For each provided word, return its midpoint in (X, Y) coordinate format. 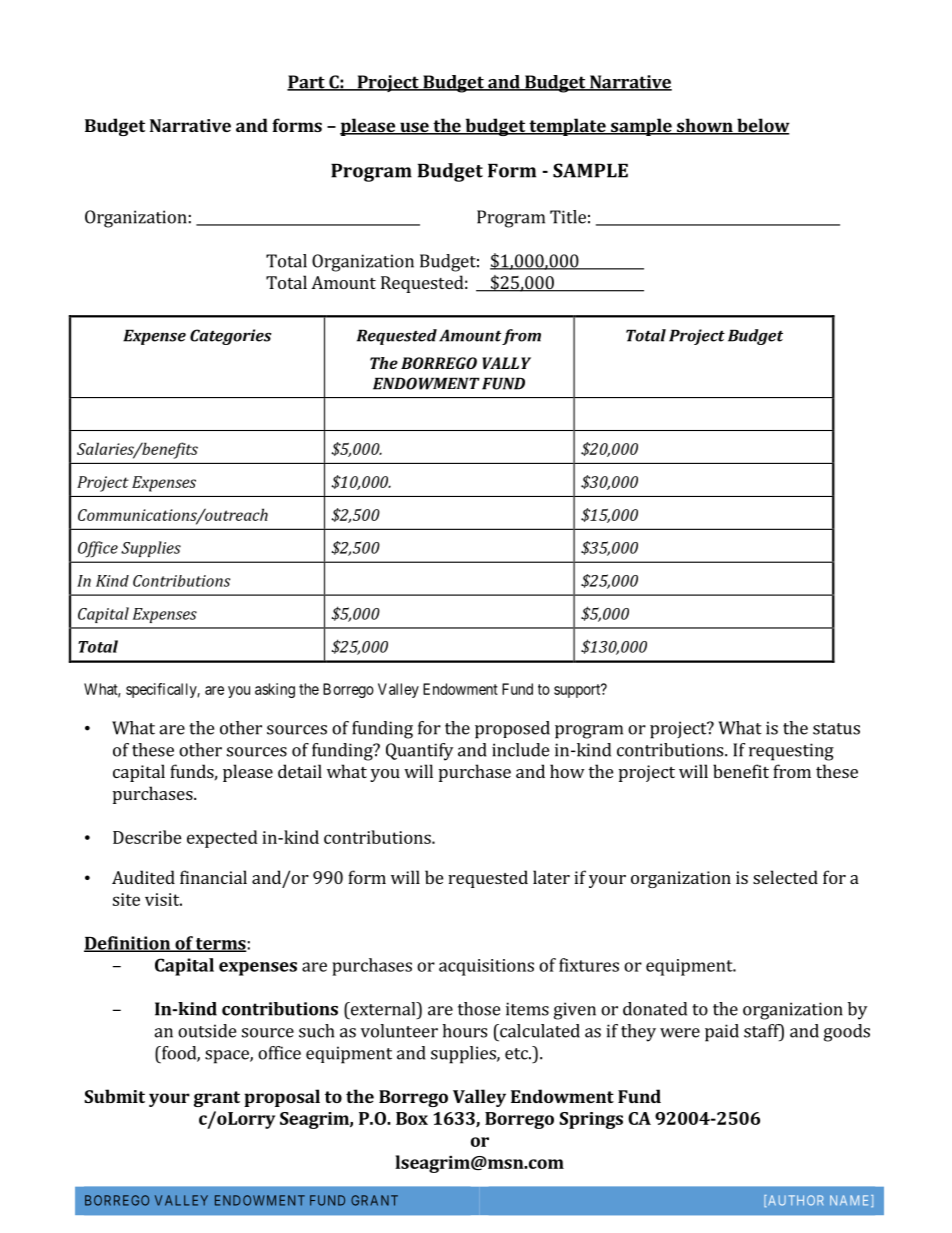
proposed (512, 730)
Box (412, 1118)
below (762, 126)
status (836, 729)
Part (307, 83)
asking (275, 690)
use (414, 128)
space (228, 1057)
